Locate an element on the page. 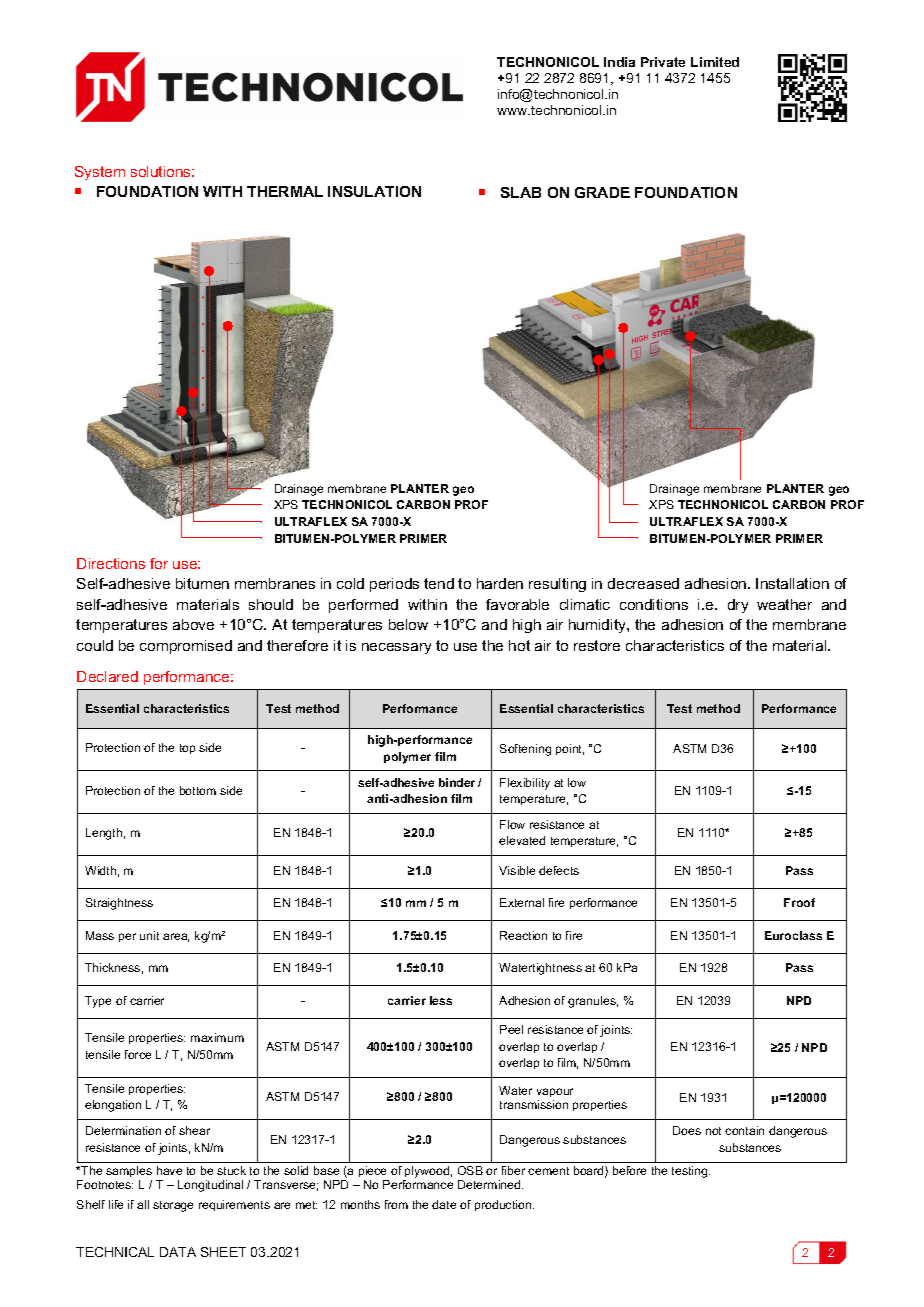  necessary is located at coordinates (396, 648).
